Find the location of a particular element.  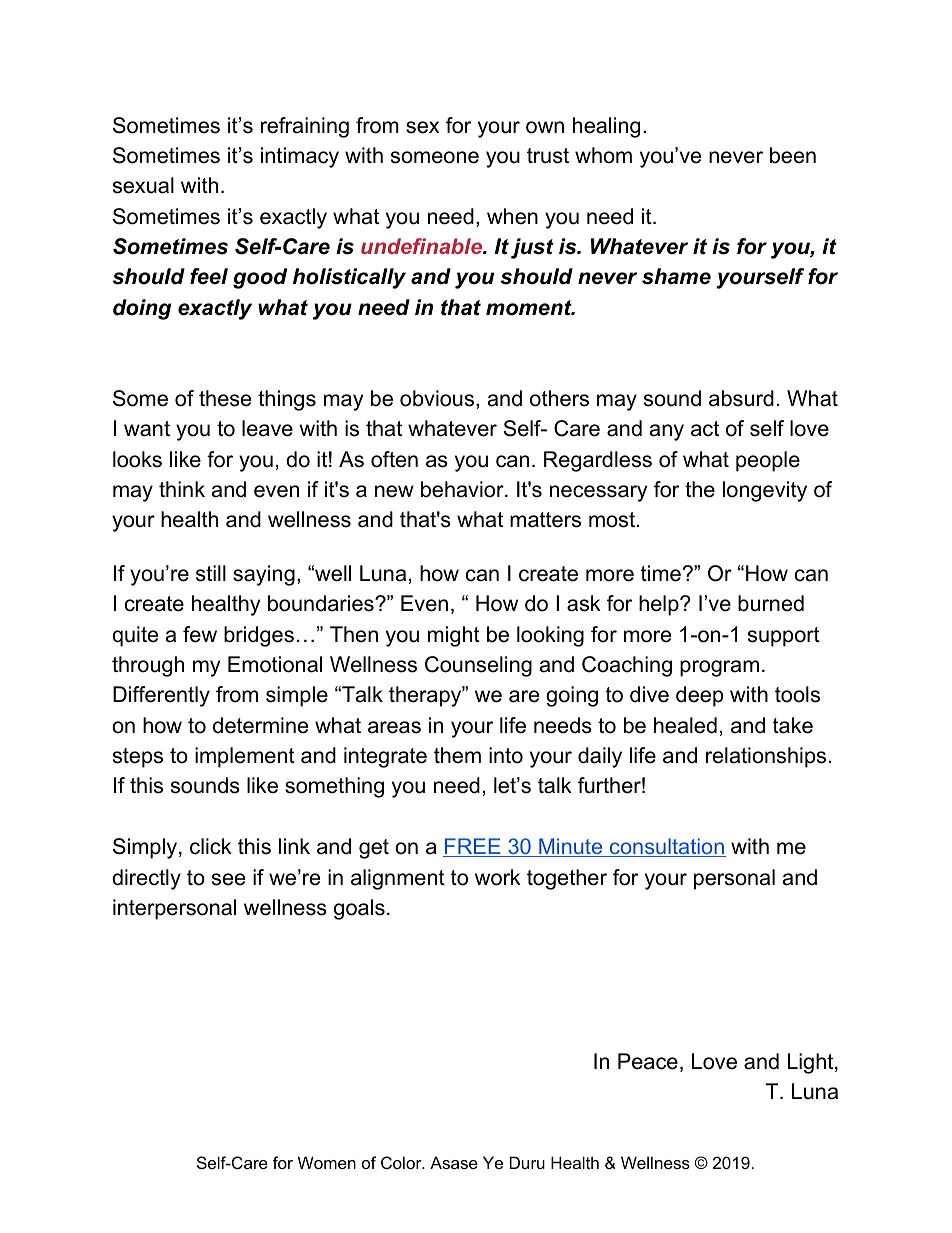

Women is located at coordinates (327, 1162).
